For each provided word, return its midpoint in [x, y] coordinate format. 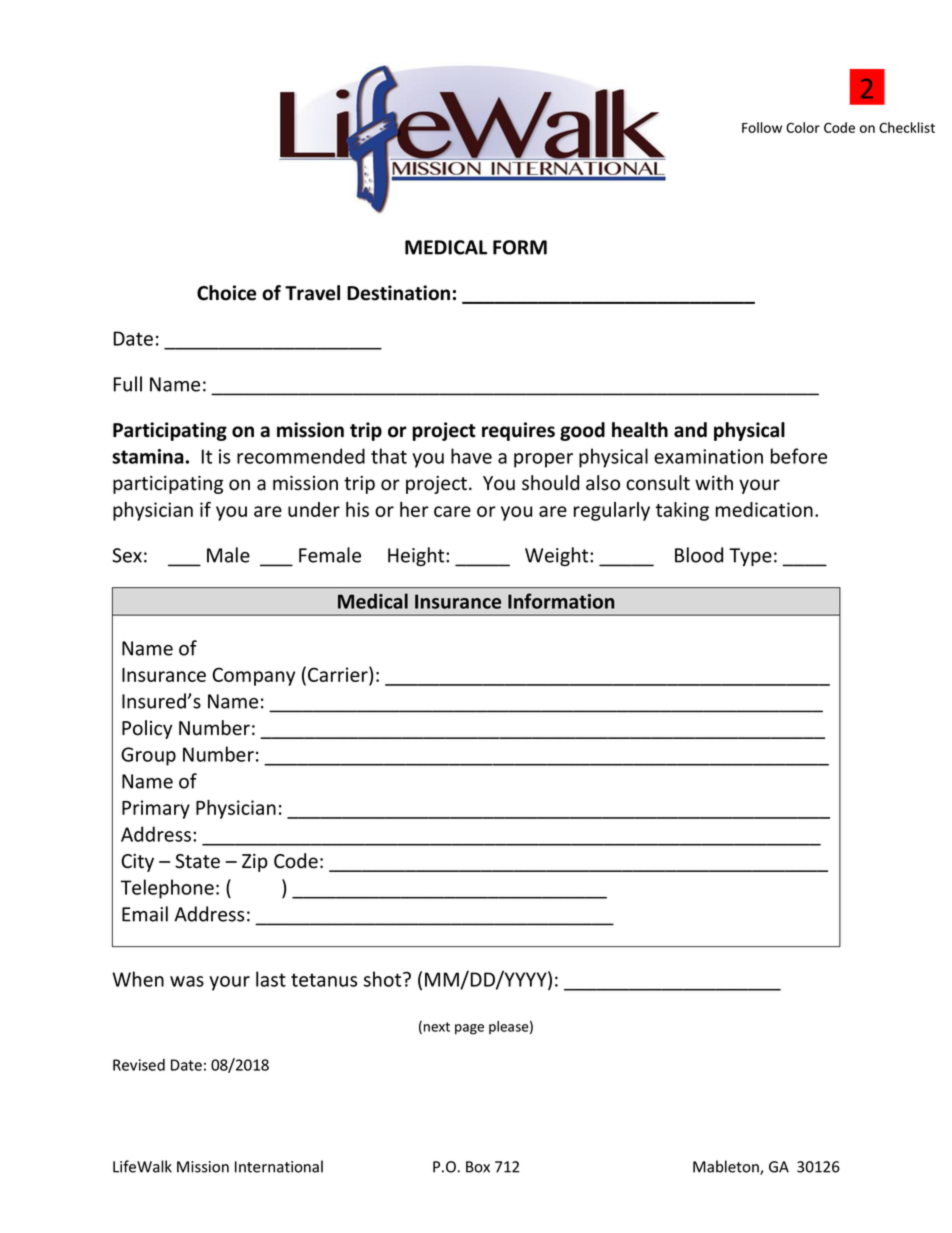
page [469, 1029]
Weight [558, 556]
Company [253, 676]
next [437, 1027]
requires [518, 431]
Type [750, 557]
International [279, 1166]
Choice [226, 293]
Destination [398, 293]
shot [384, 979]
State [197, 861]
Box [478, 1167]
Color [803, 127]
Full [127, 384]
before [799, 456]
